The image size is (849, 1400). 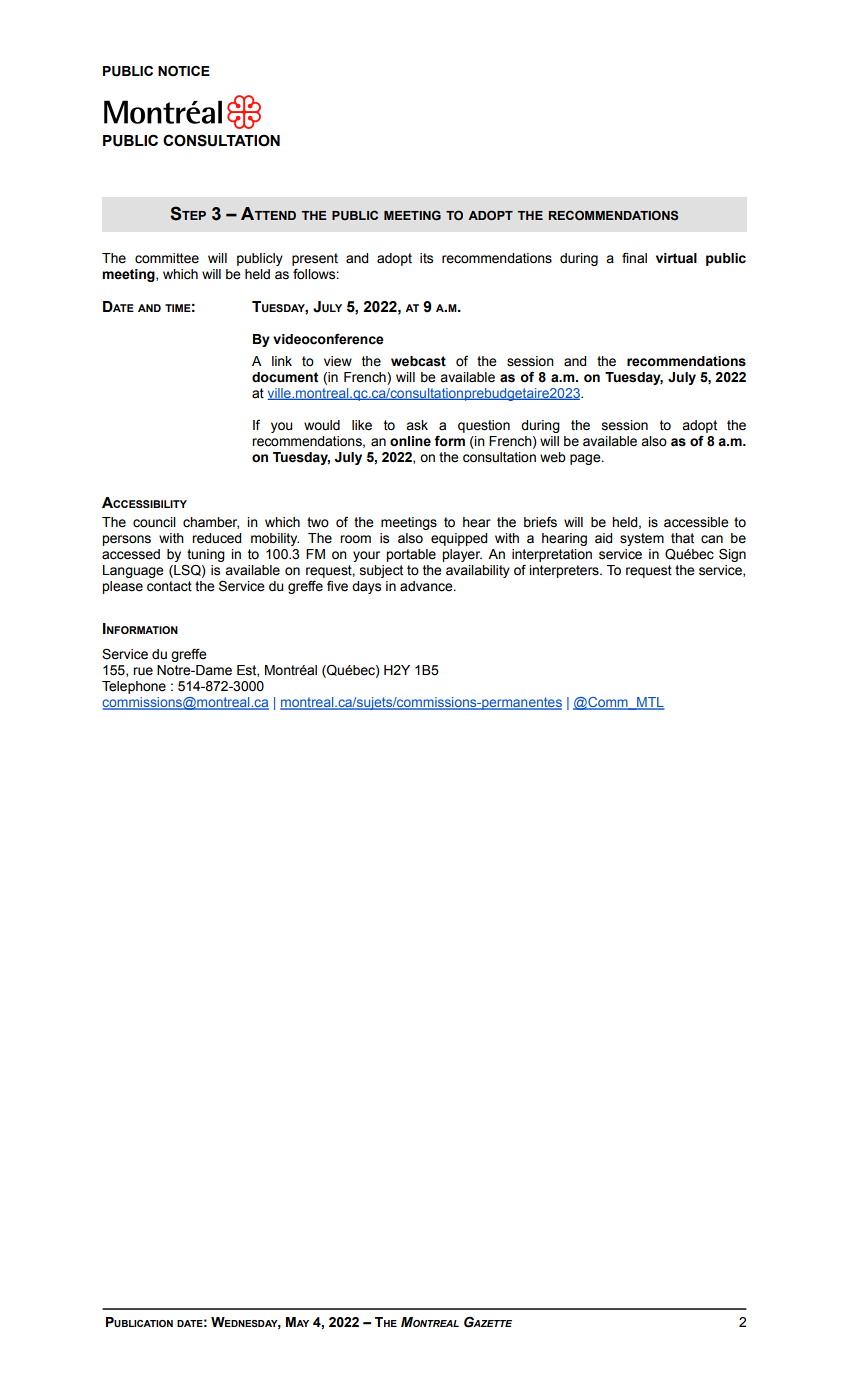 I want to click on present, so click(x=315, y=259).
